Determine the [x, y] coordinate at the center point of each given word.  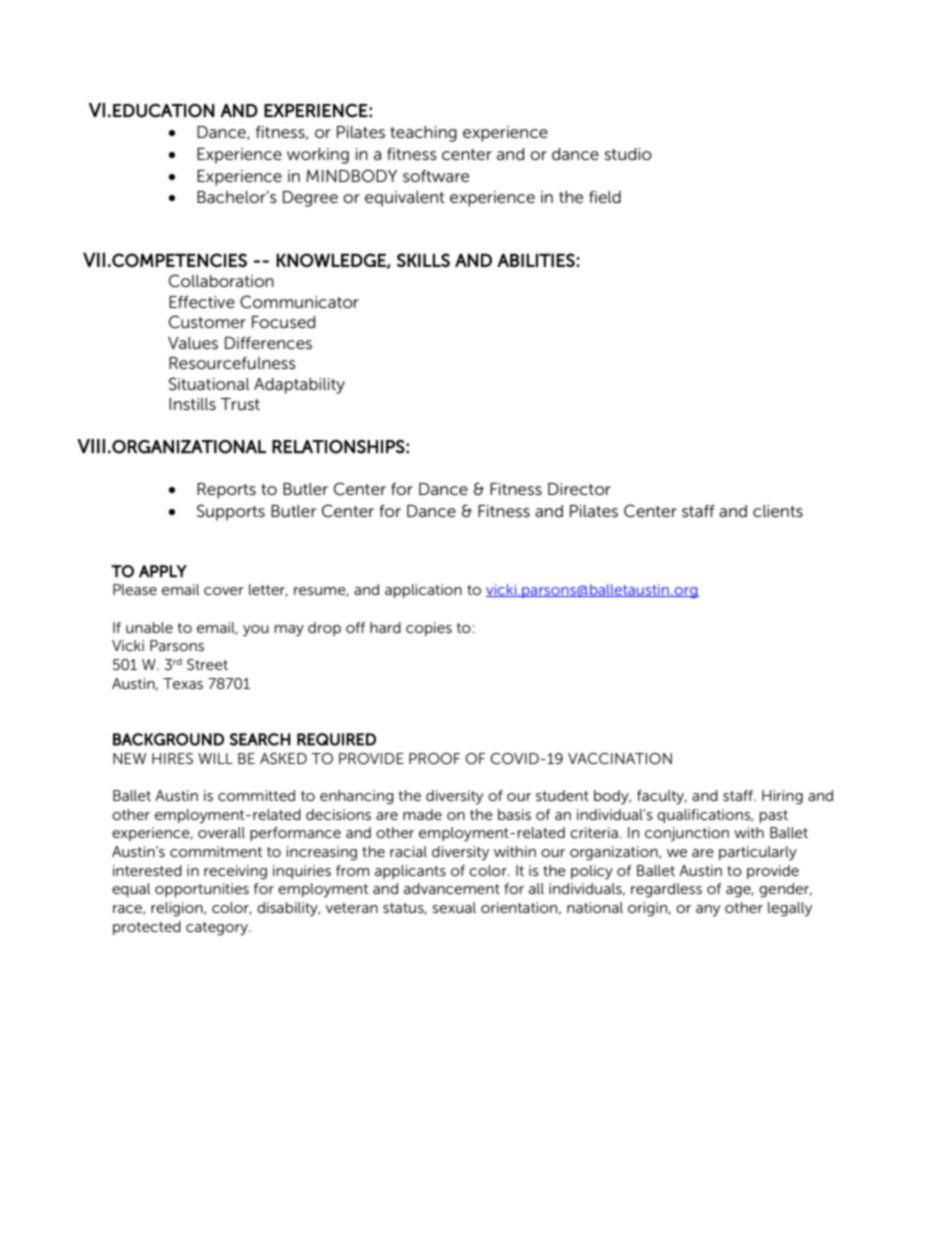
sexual [454, 907]
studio [628, 154]
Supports [231, 512]
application [423, 591]
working [318, 156]
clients [778, 511]
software [436, 176]
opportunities [202, 890]
